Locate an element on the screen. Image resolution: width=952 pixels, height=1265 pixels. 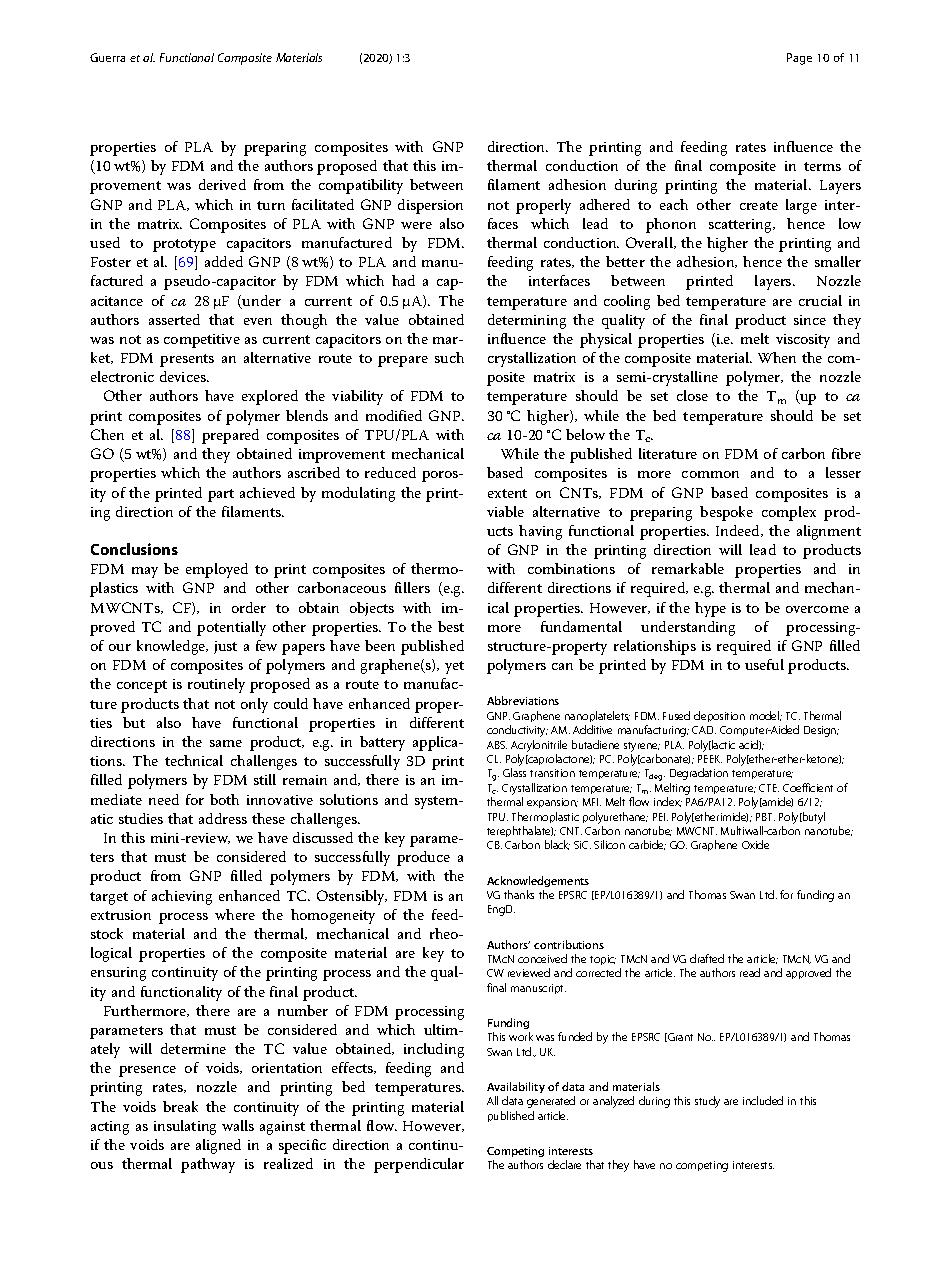
dispersion is located at coordinates (430, 206).
